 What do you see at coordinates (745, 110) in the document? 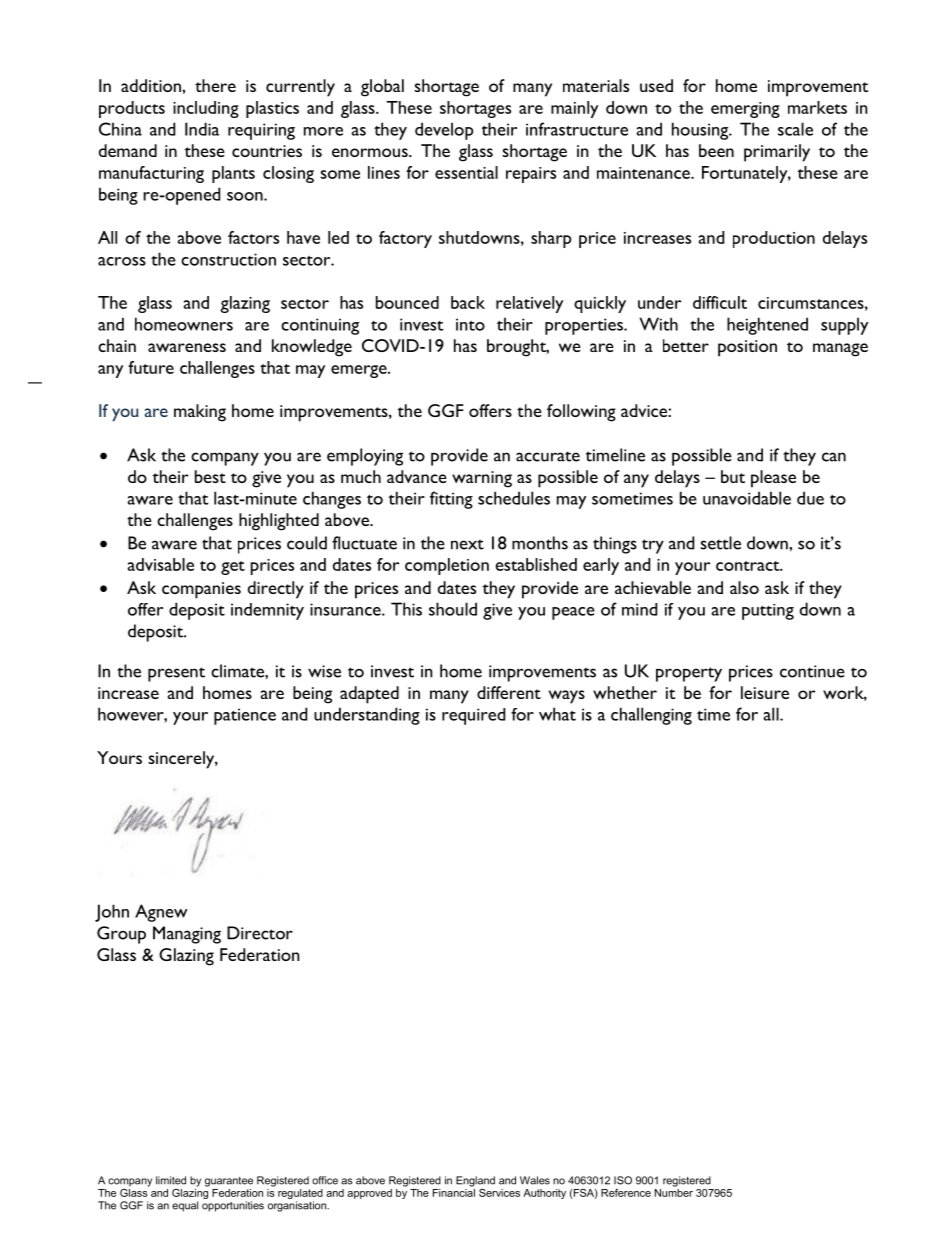
I see `emerging` at bounding box center [745, 110].
